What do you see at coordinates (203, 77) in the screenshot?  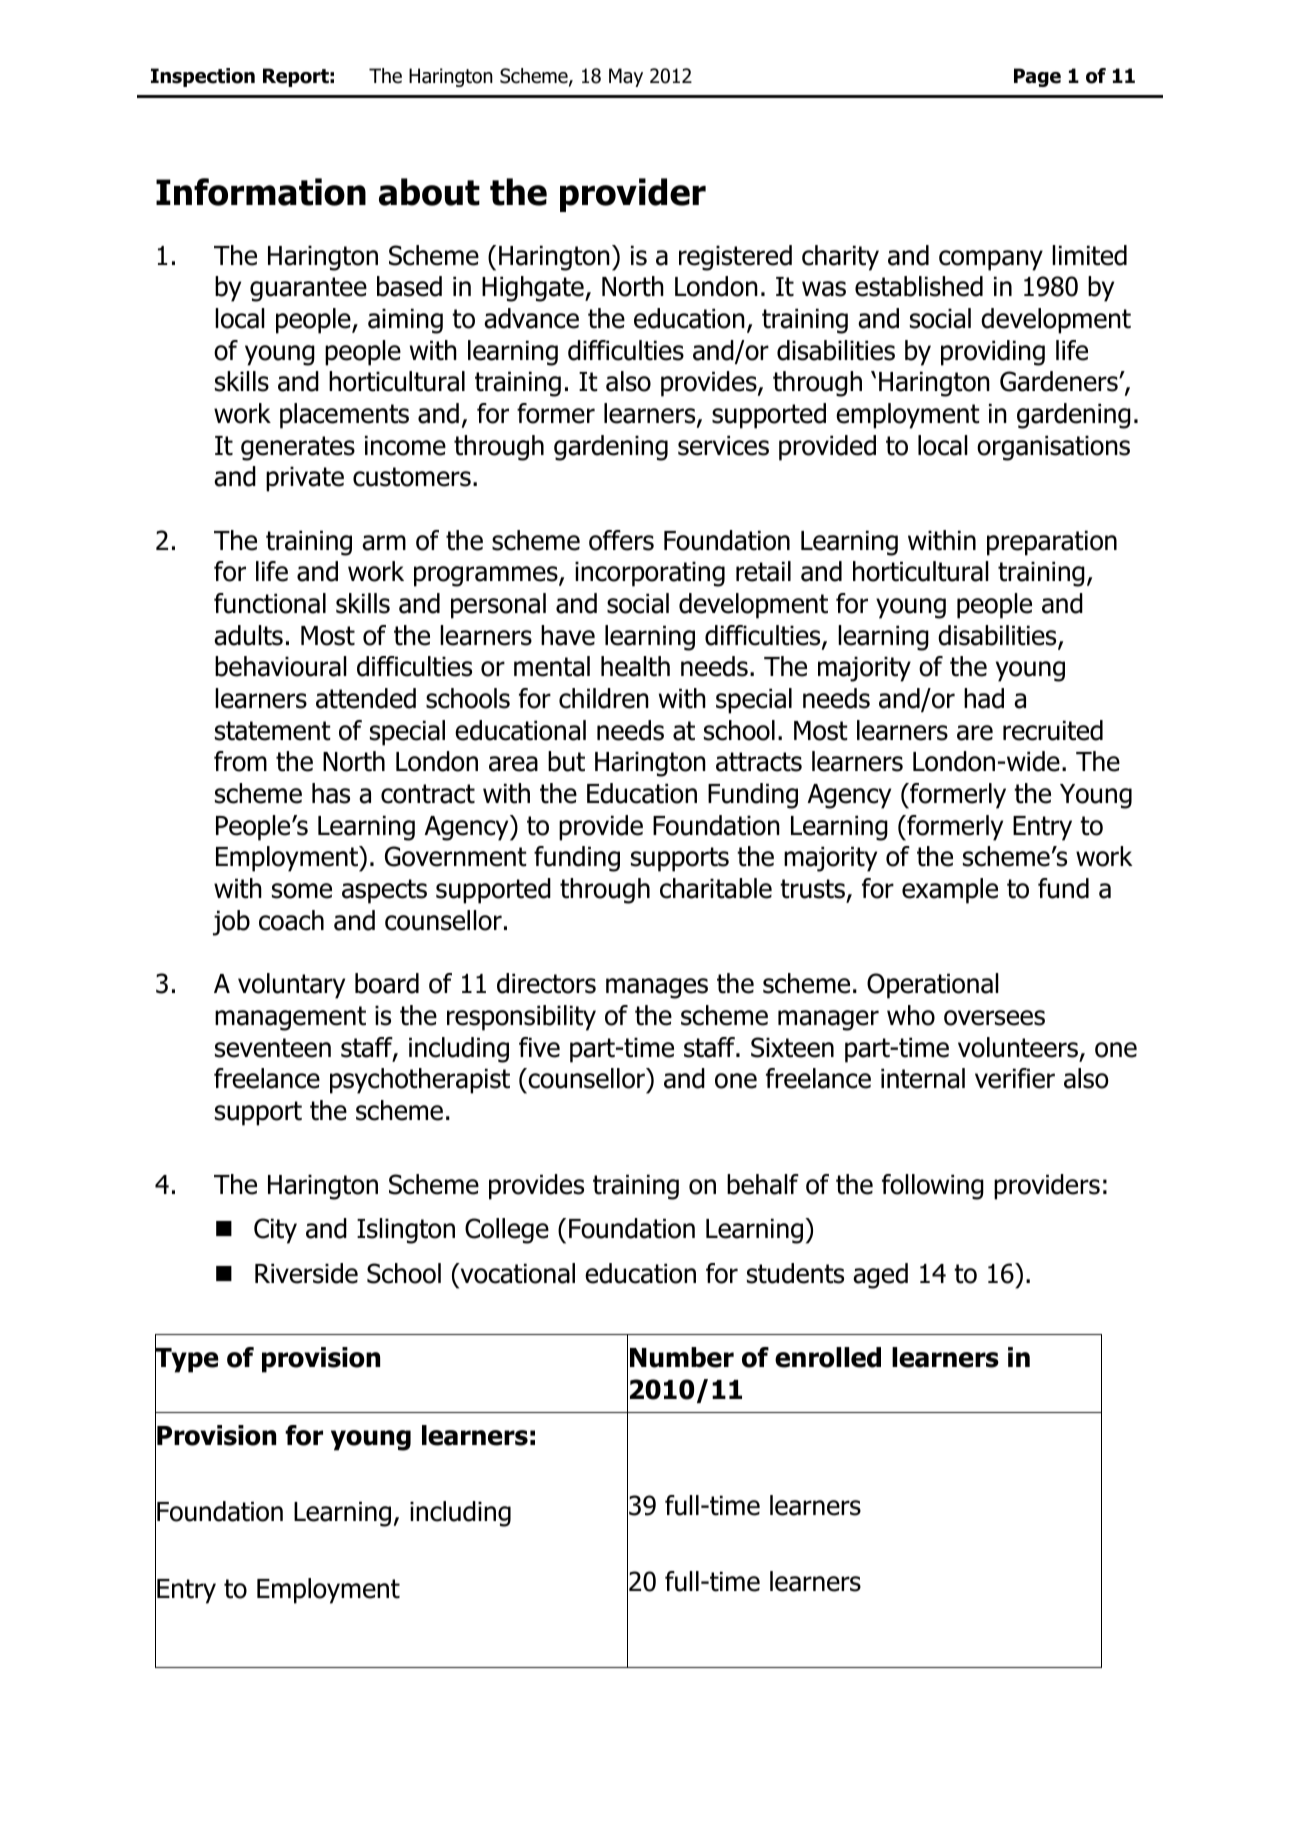 I see `Inspection` at bounding box center [203, 77].
